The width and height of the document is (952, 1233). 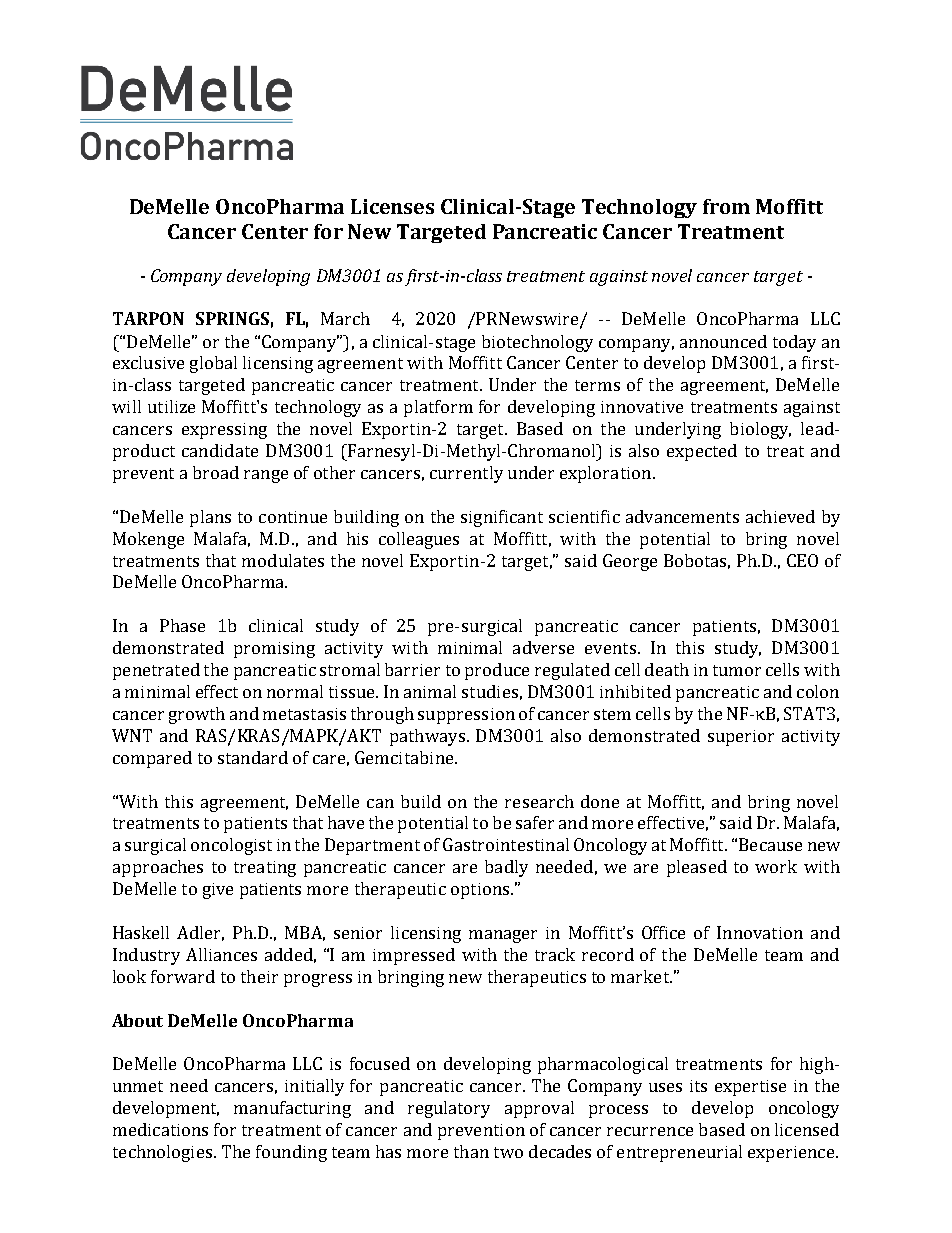 What do you see at coordinates (502, 518) in the document?
I see `significant` at bounding box center [502, 518].
